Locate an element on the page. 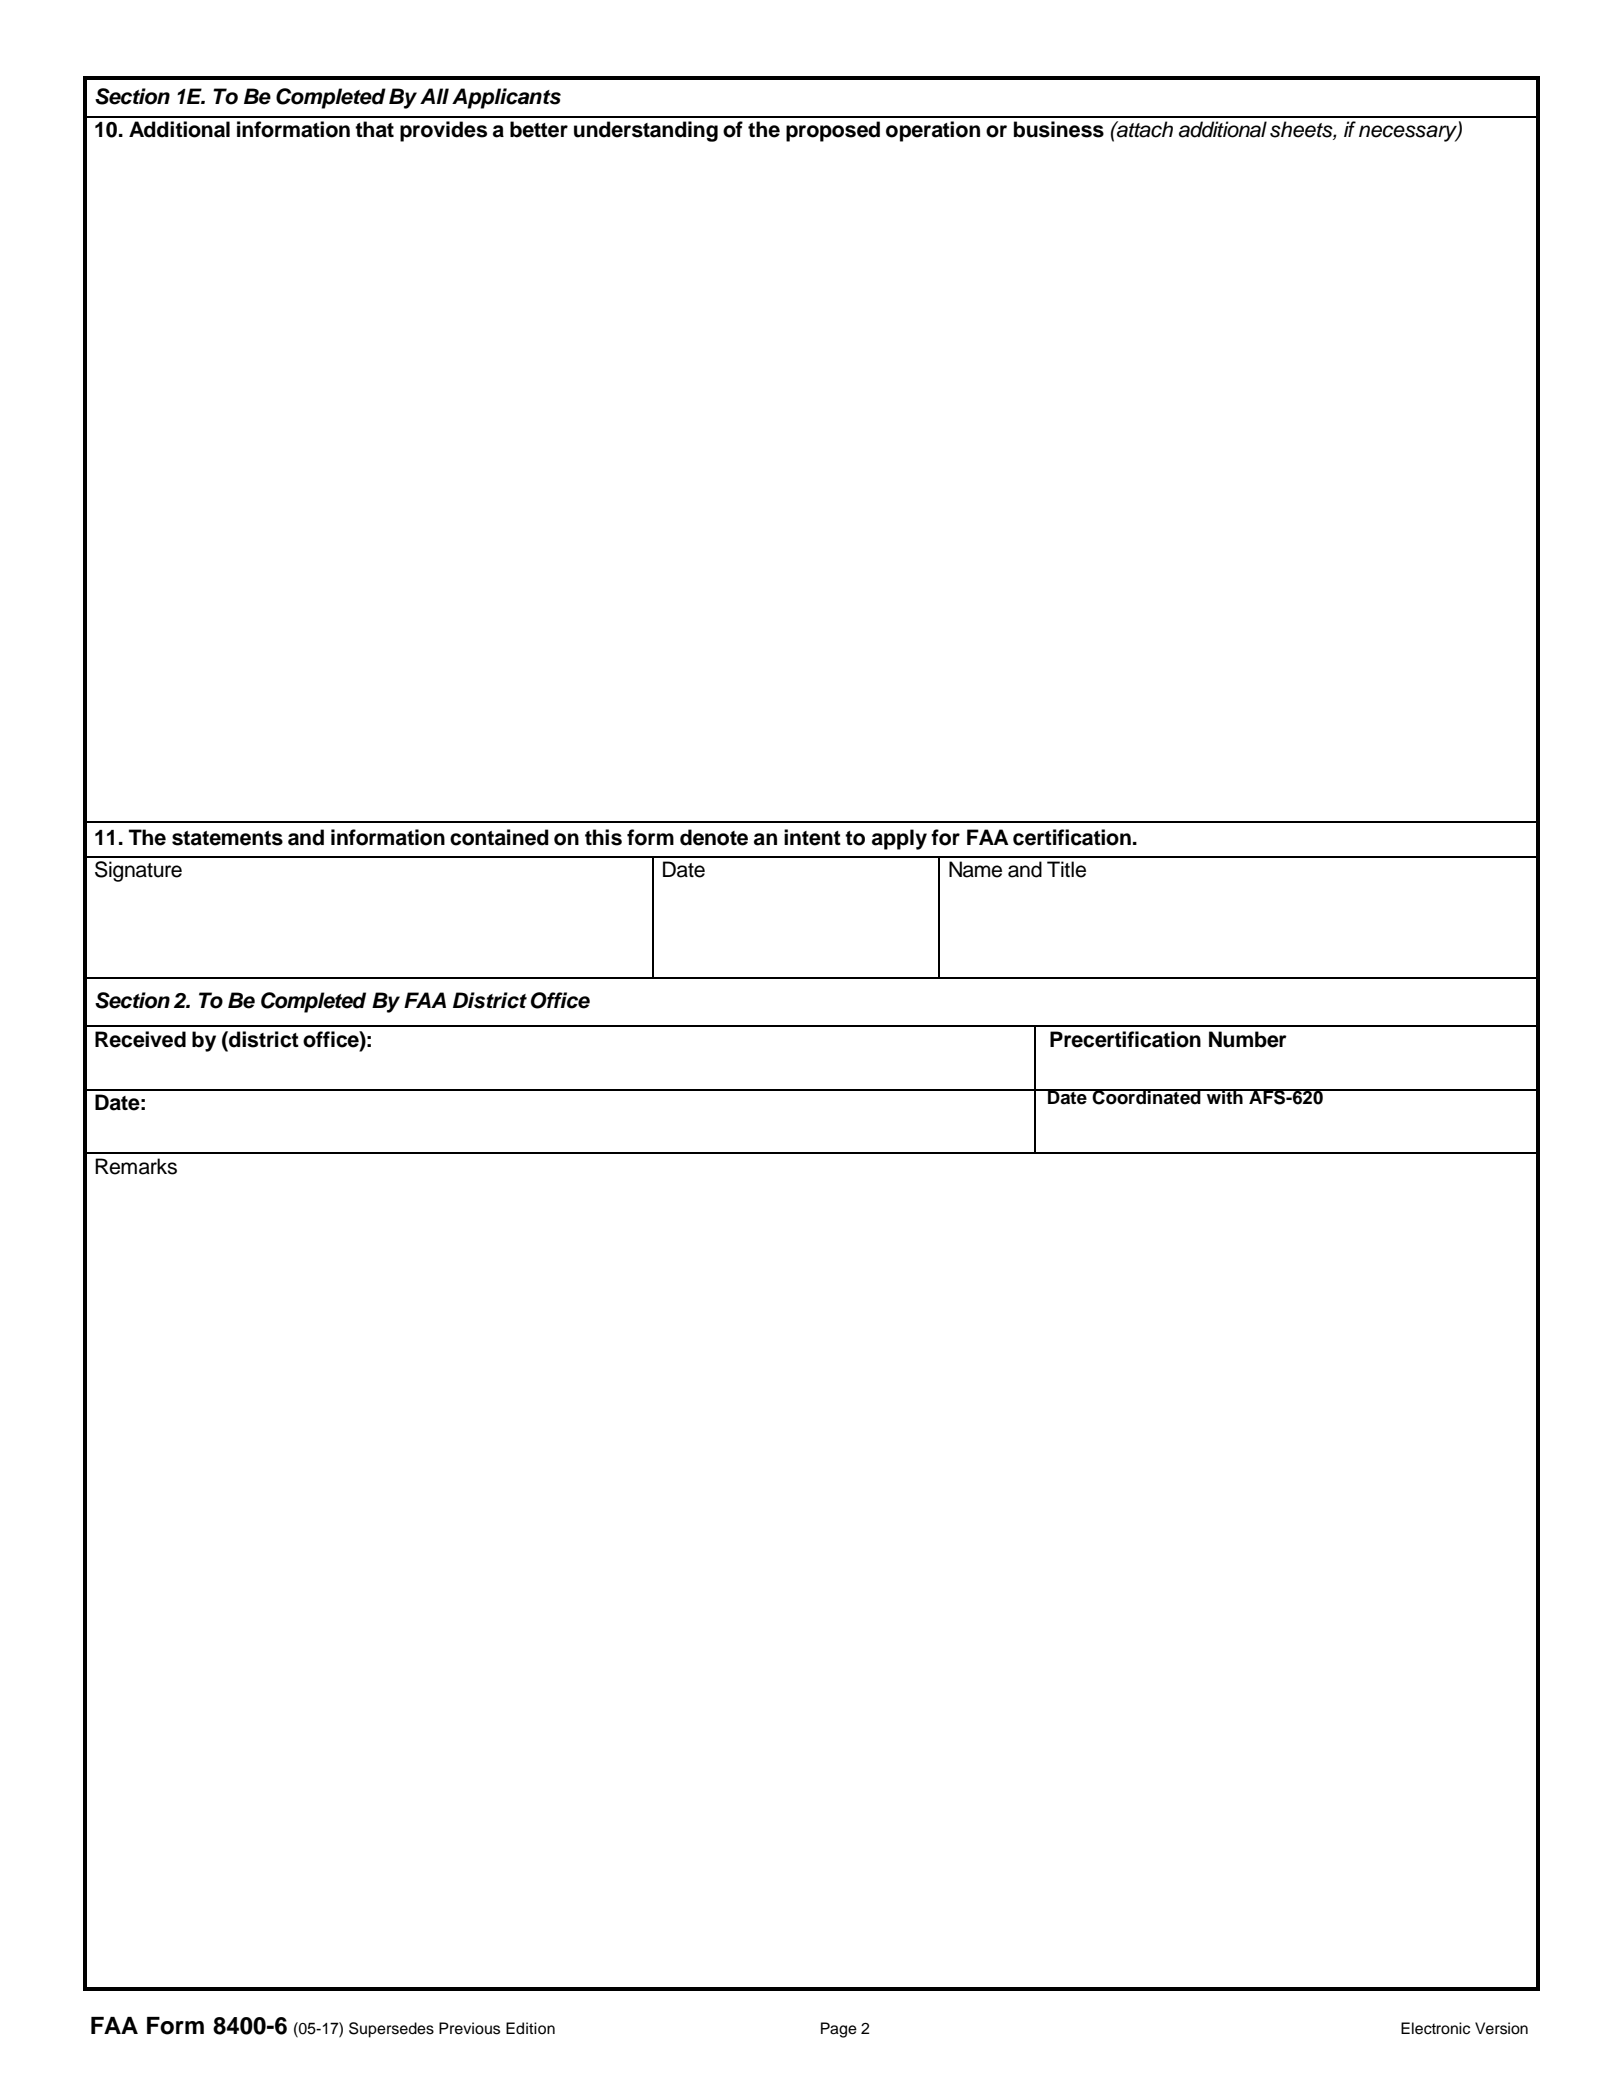 The height and width of the page is (2100, 1623). Number is located at coordinates (1248, 1039).
